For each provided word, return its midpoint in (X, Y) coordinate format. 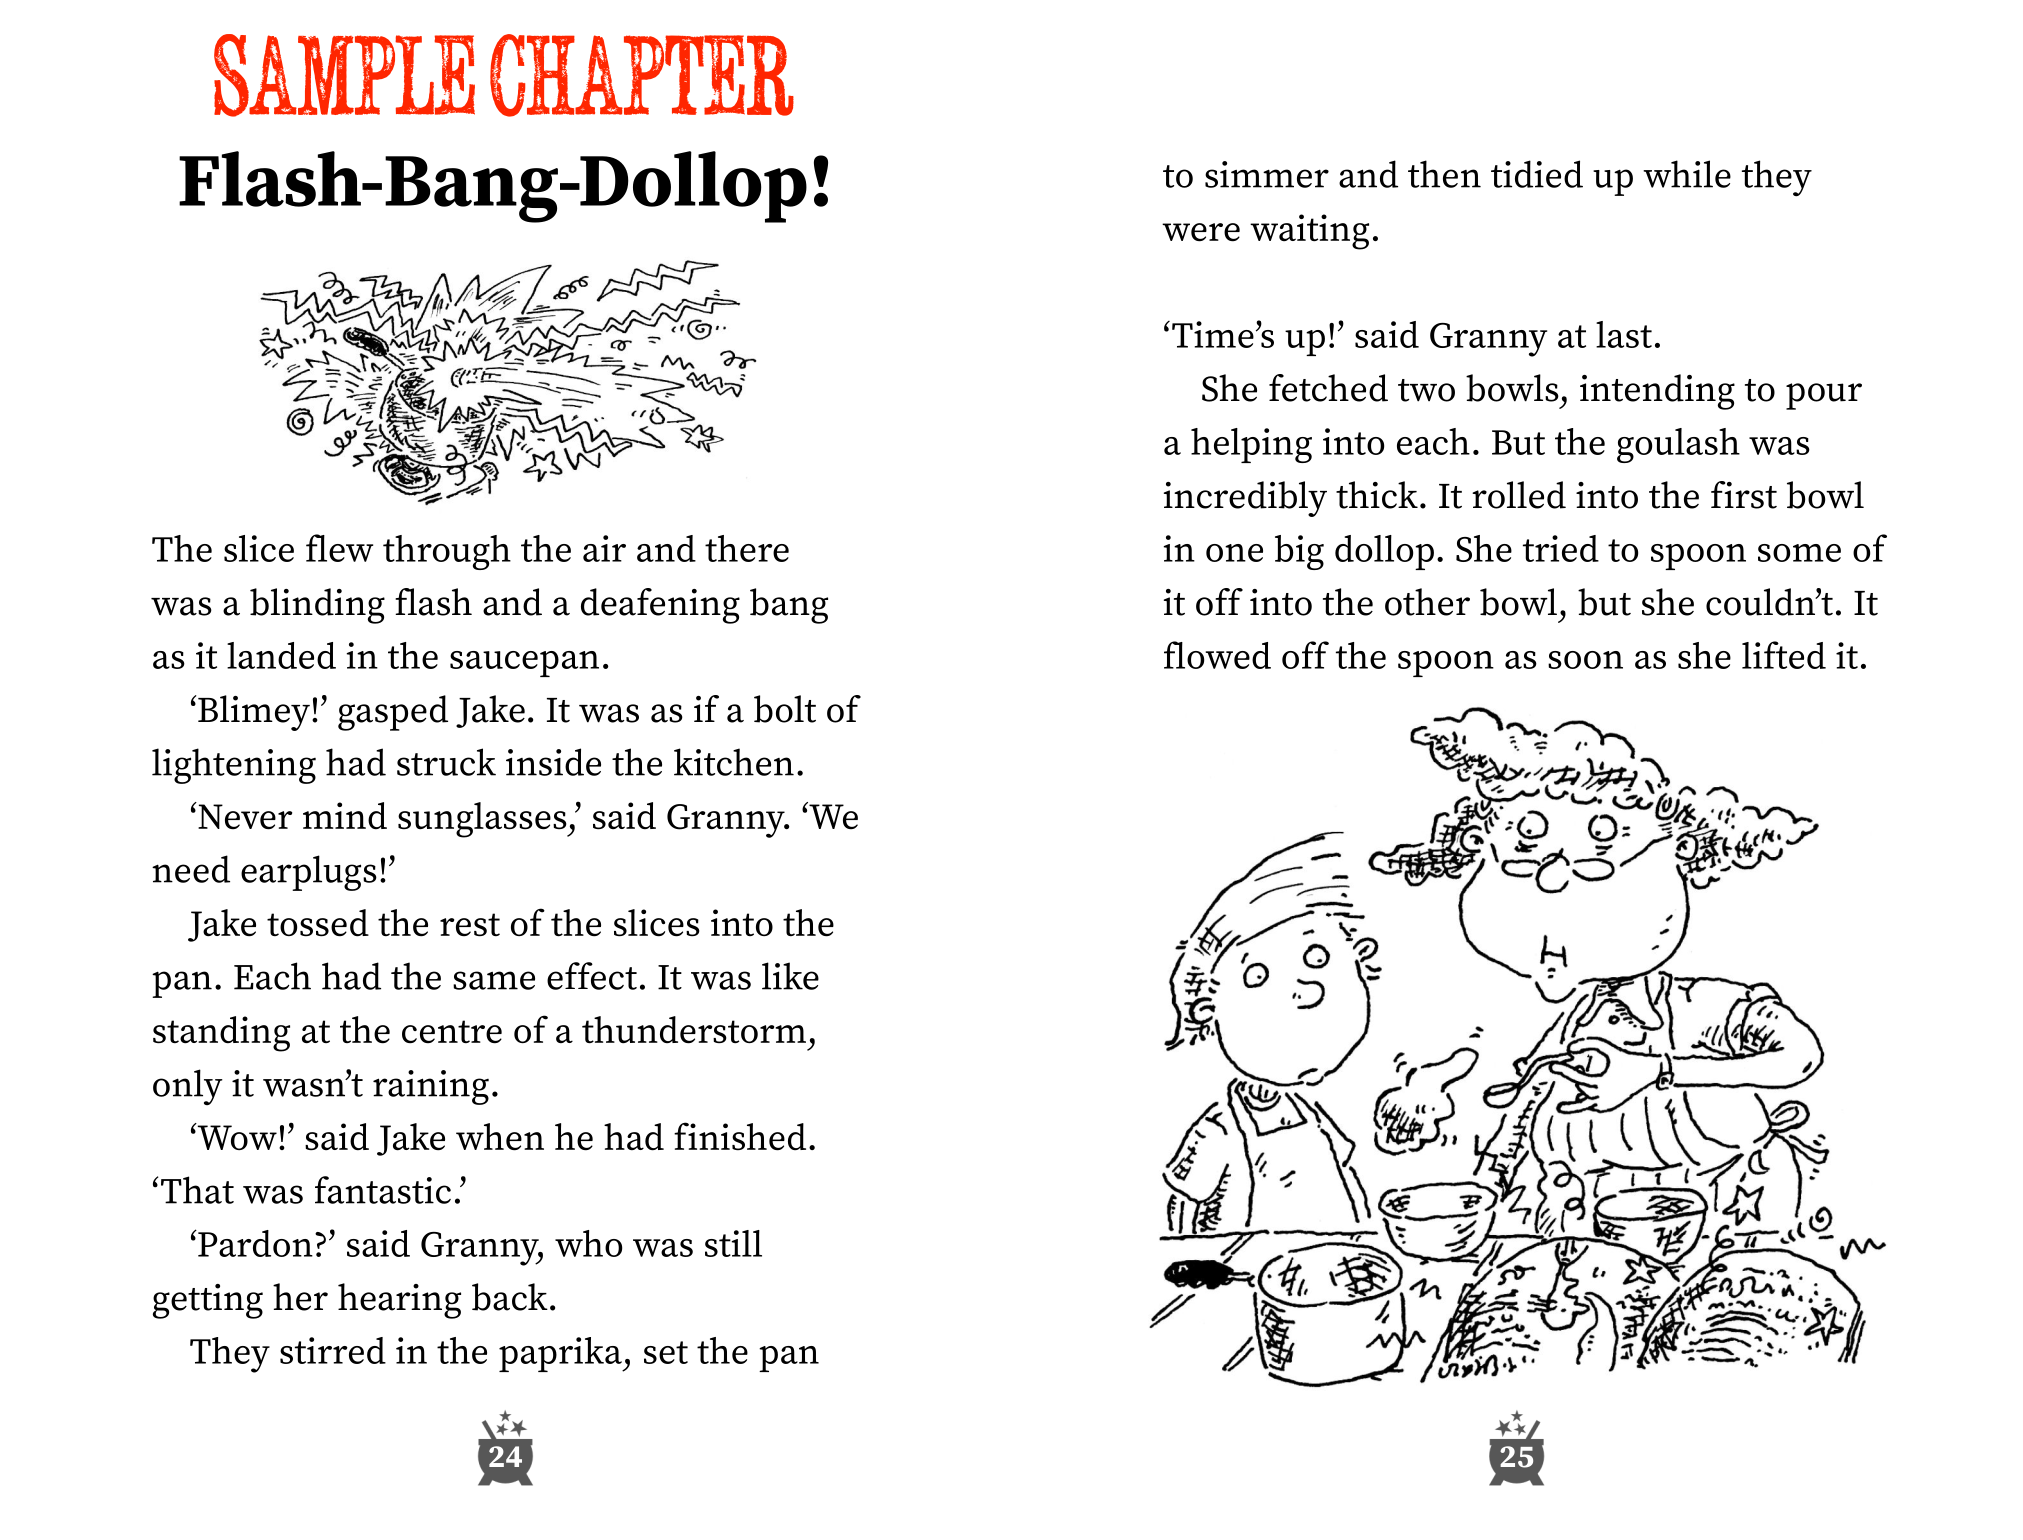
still (733, 1243)
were (1201, 232)
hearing (399, 1301)
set (666, 1352)
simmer (1267, 174)
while (1687, 174)
